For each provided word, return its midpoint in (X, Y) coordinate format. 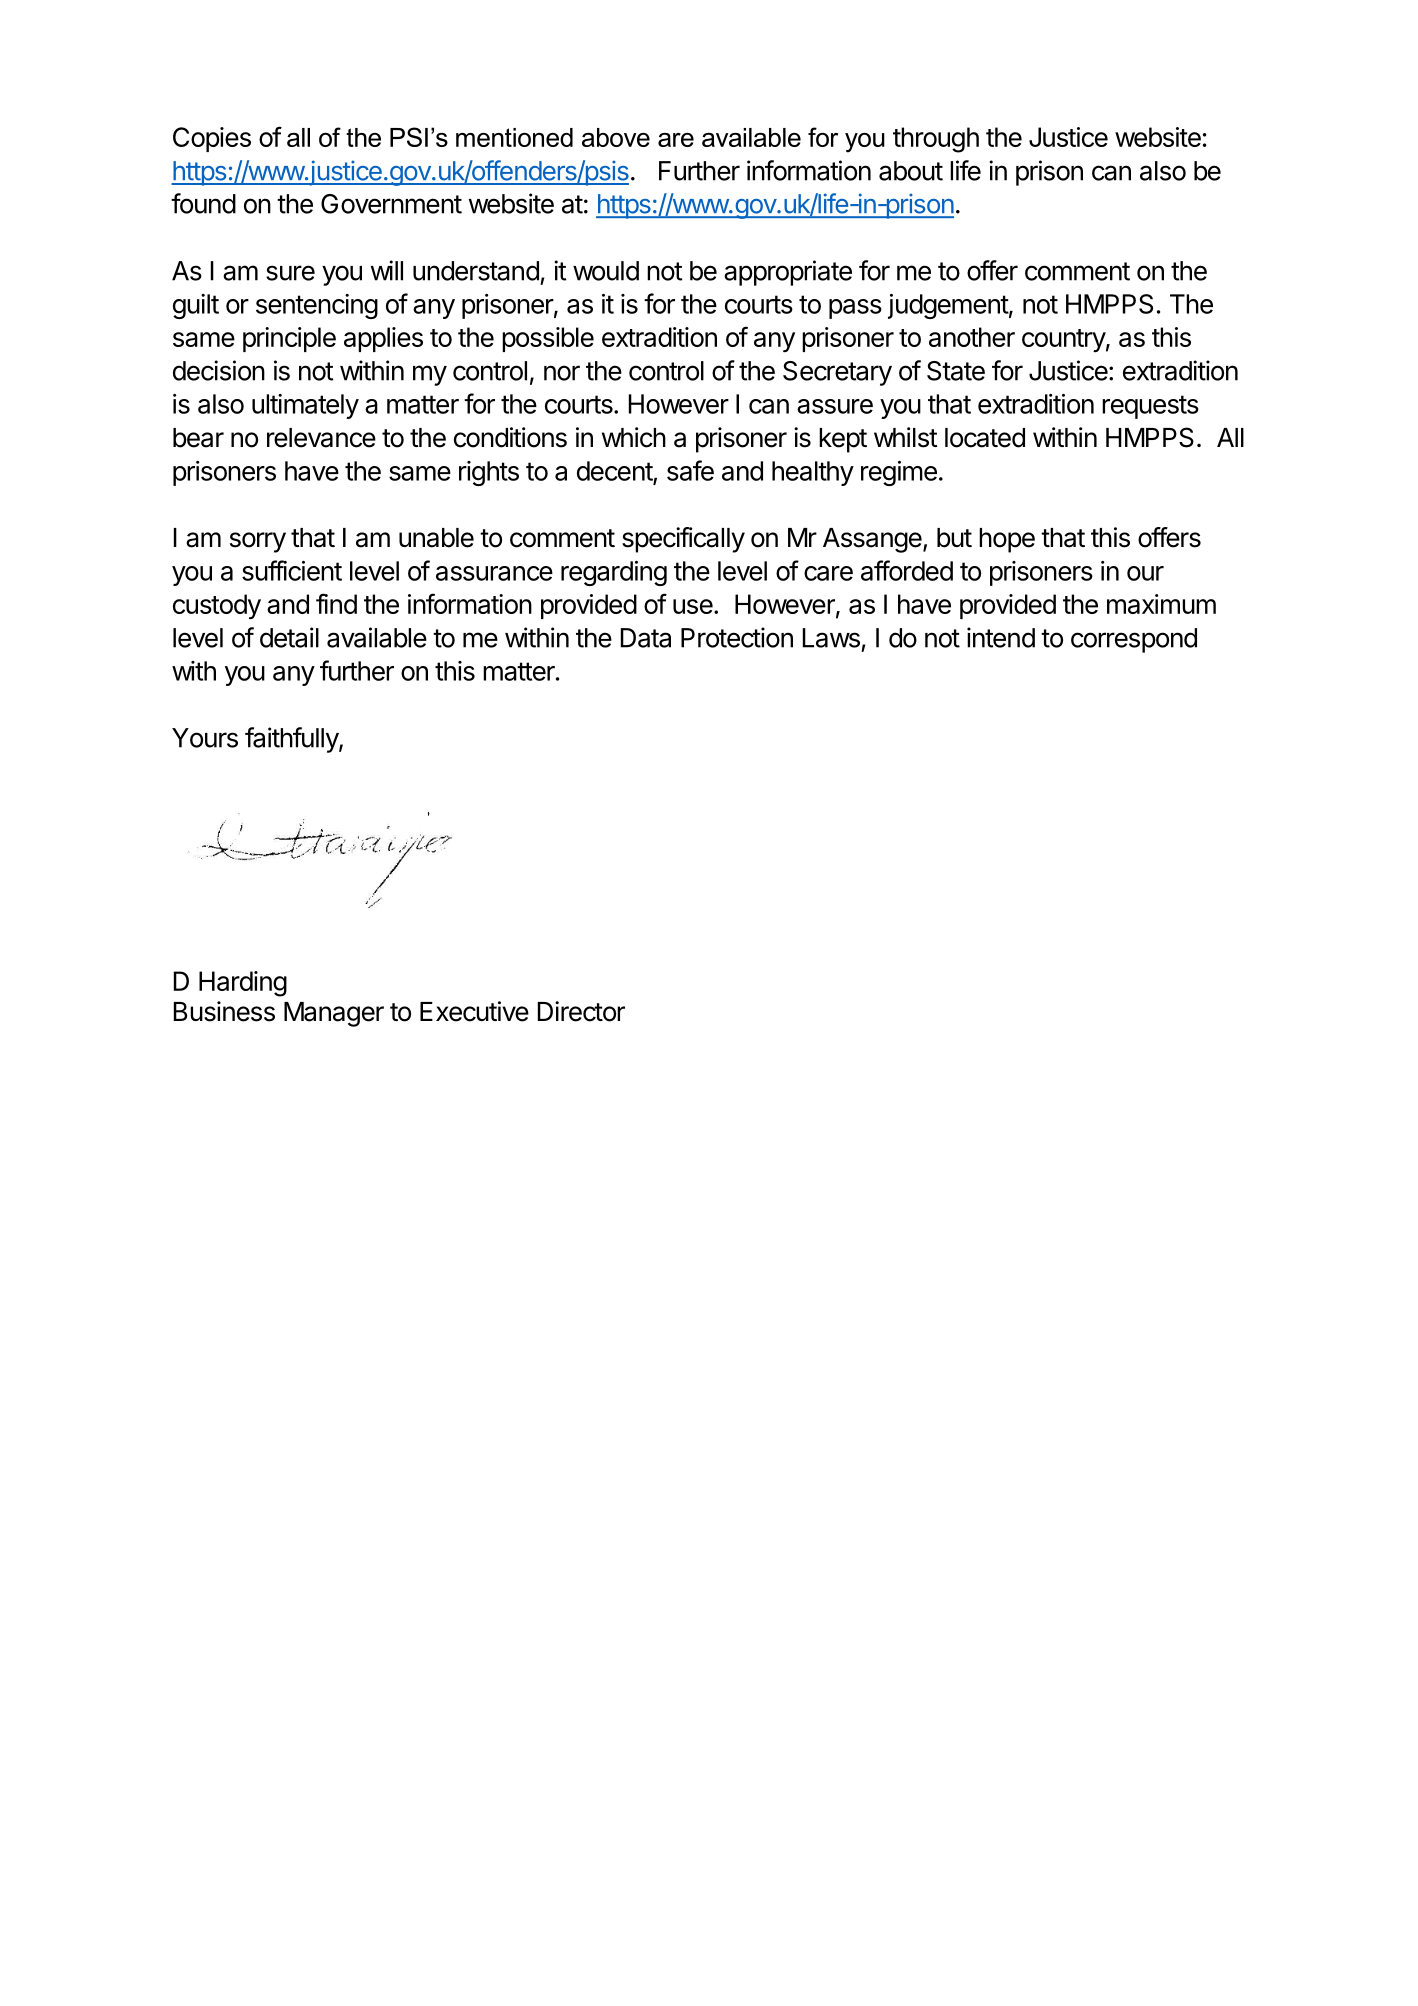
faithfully (292, 740)
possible (548, 339)
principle (289, 339)
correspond (1134, 640)
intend (1001, 637)
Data (646, 638)
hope (1007, 540)
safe (690, 470)
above (616, 137)
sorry (258, 542)
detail (289, 637)
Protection (737, 637)
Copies (212, 139)
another (972, 337)
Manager (334, 1014)
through (936, 140)
